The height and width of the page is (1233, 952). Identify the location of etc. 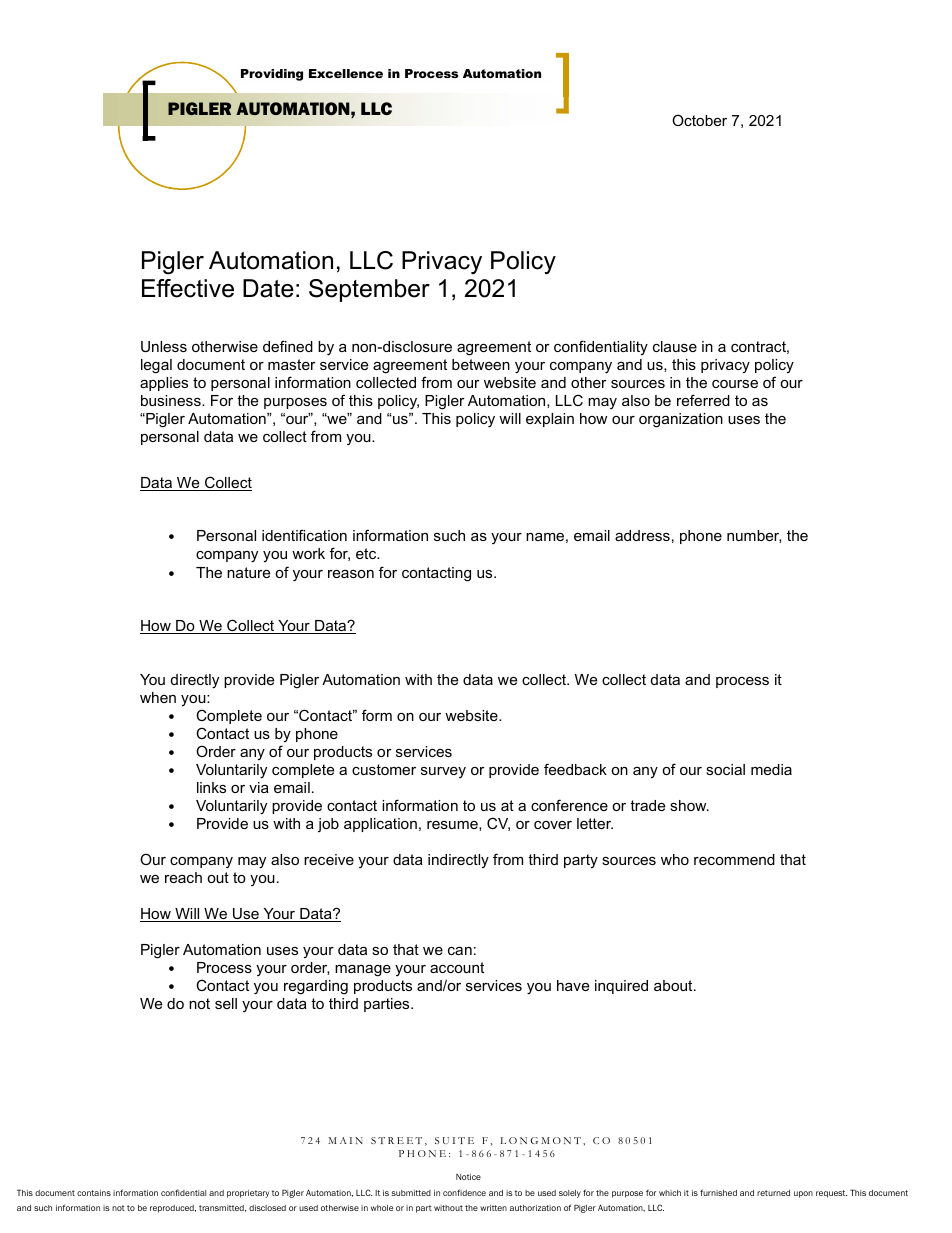
(367, 553).
